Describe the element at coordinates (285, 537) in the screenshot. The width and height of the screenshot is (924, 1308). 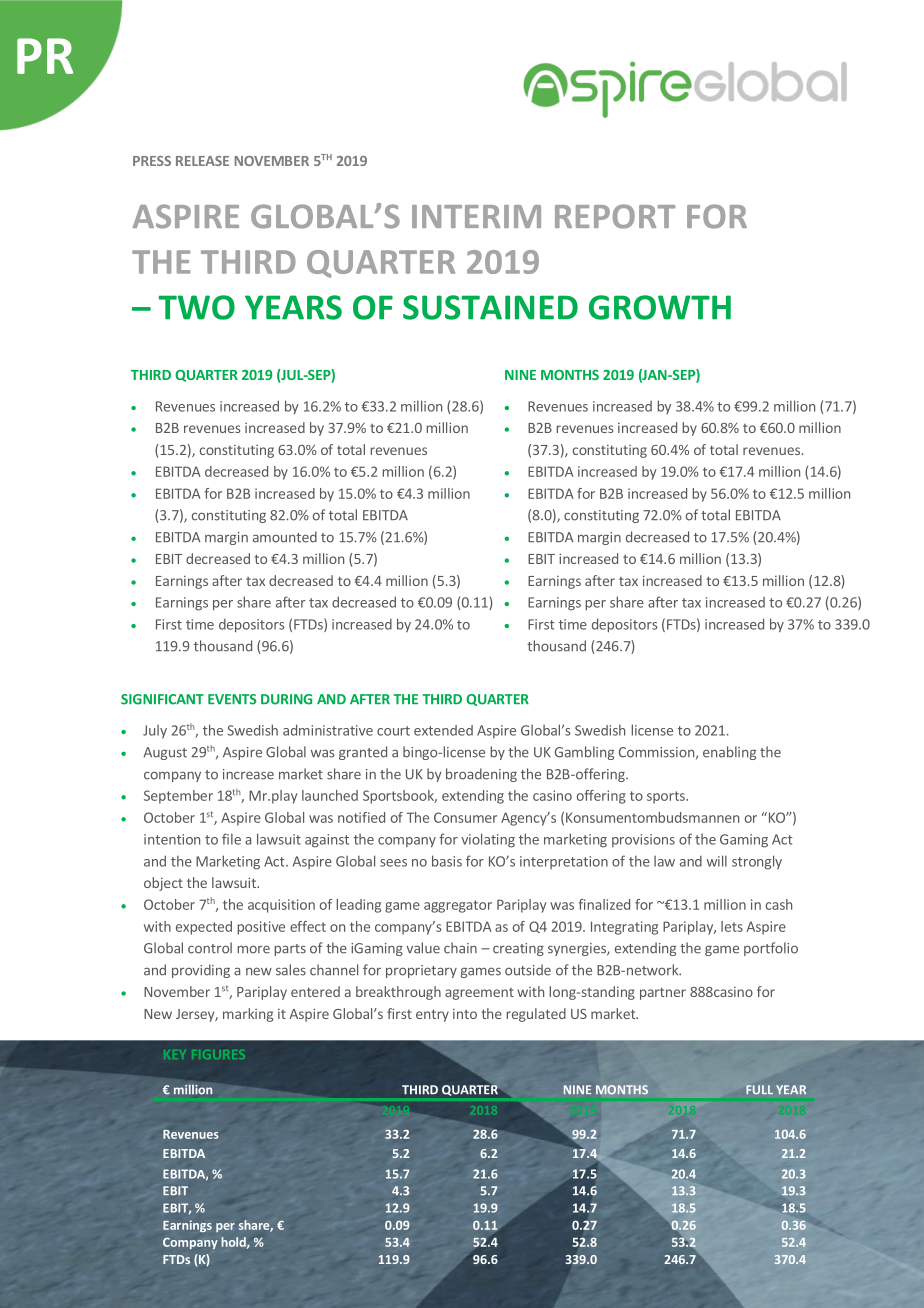
I see `amounted` at that location.
